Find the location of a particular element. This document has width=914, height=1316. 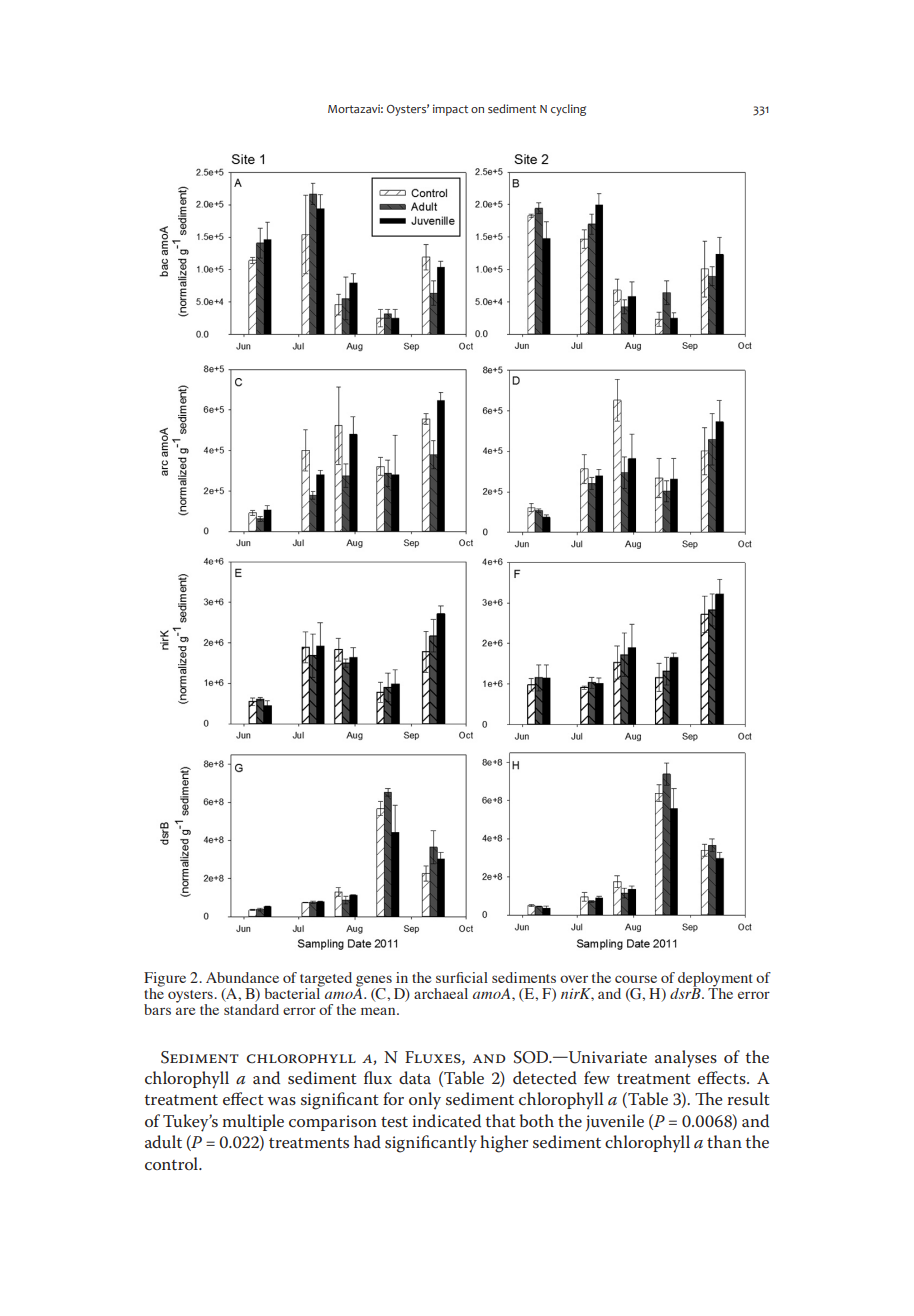

impact is located at coordinates (450, 110).
